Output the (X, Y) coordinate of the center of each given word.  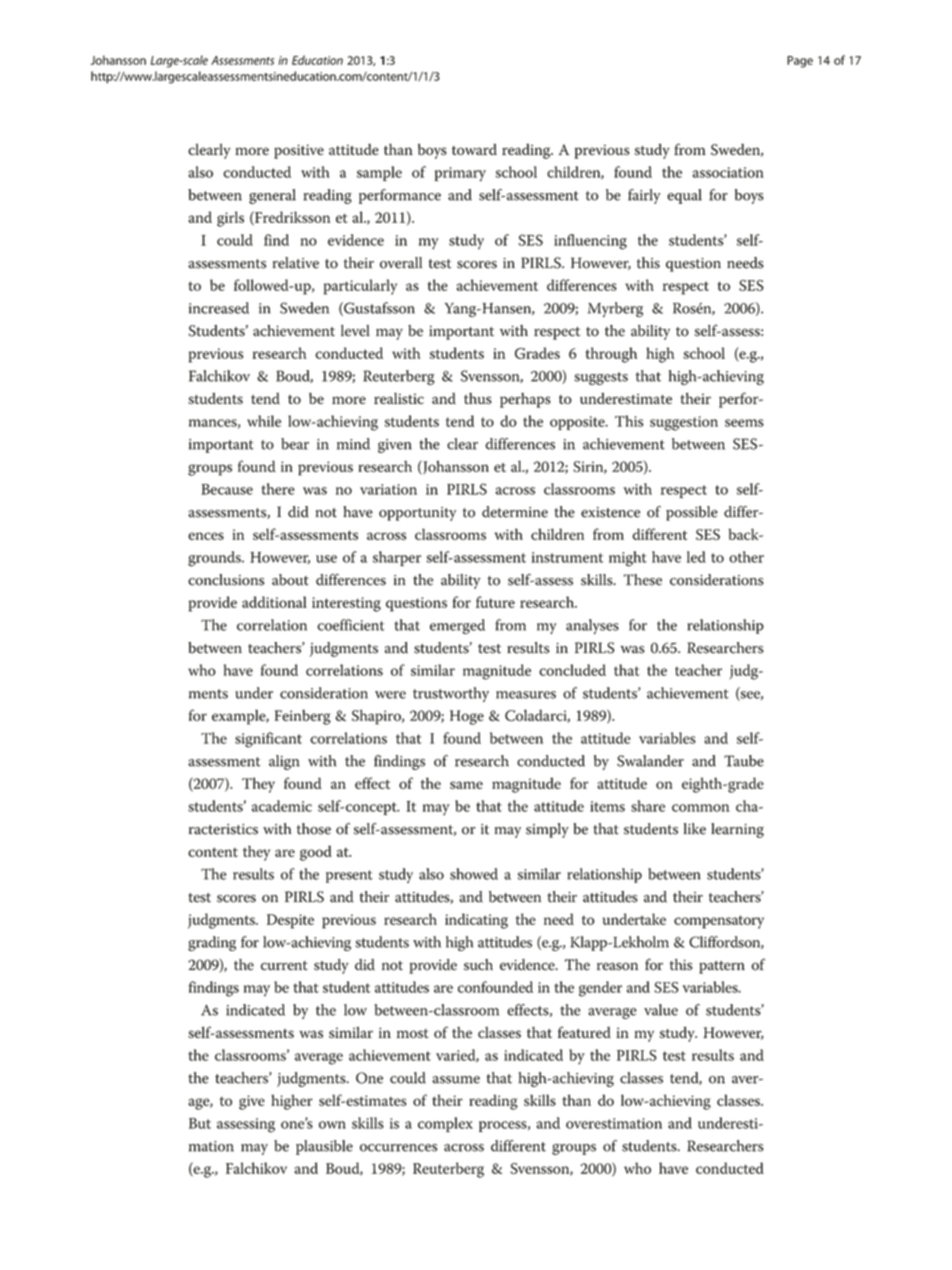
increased (219, 308)
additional (274, 602)
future (495, 602)
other (746, 557)
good (316, 853)
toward (474, 149)
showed (474, 874)
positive (299, 151)
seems (744, 423)
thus (478, 398)
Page (800, 62)
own (332, 1125)
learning (737, 830)
